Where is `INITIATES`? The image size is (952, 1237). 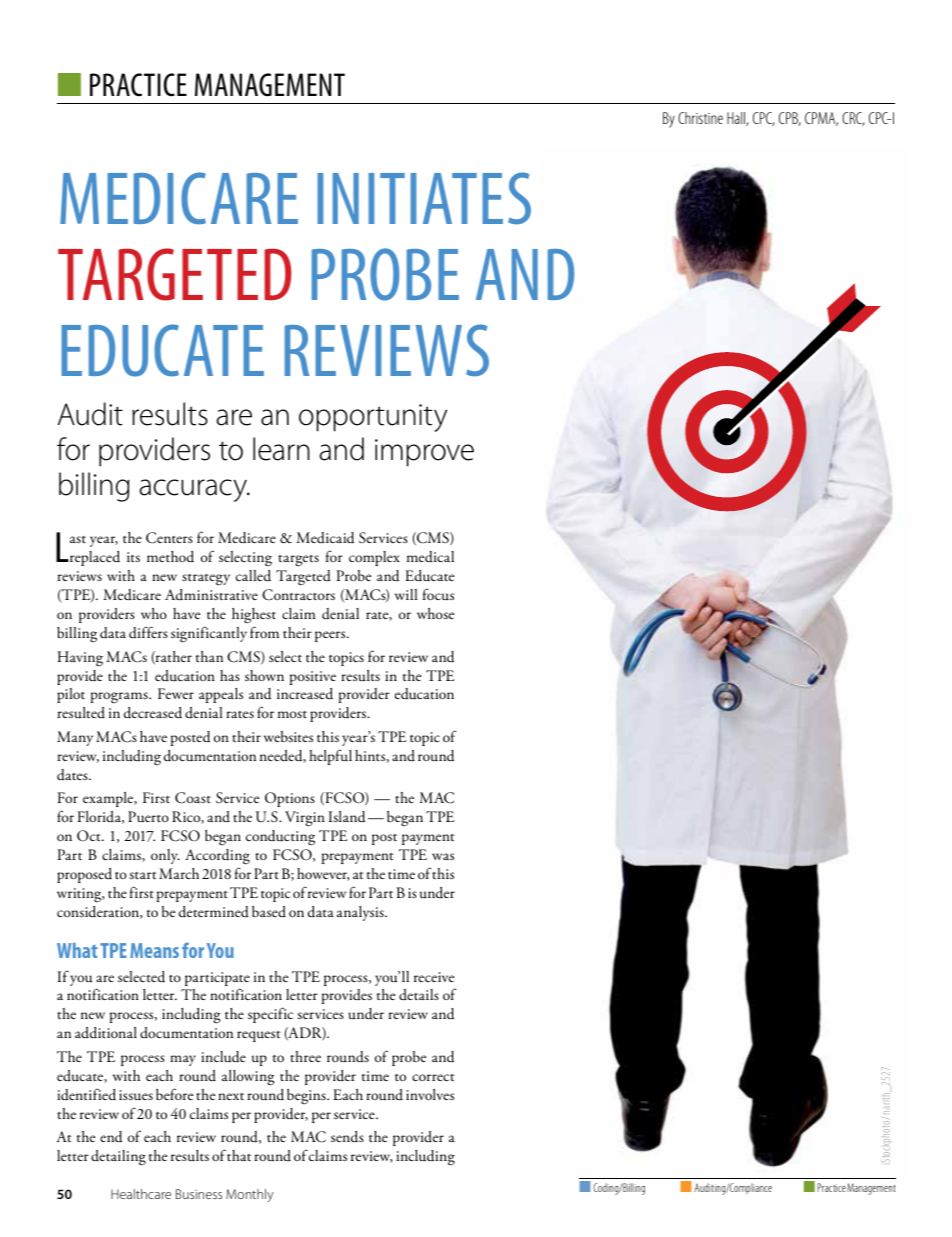 INITIATES is located at coordinates (424, 198).
